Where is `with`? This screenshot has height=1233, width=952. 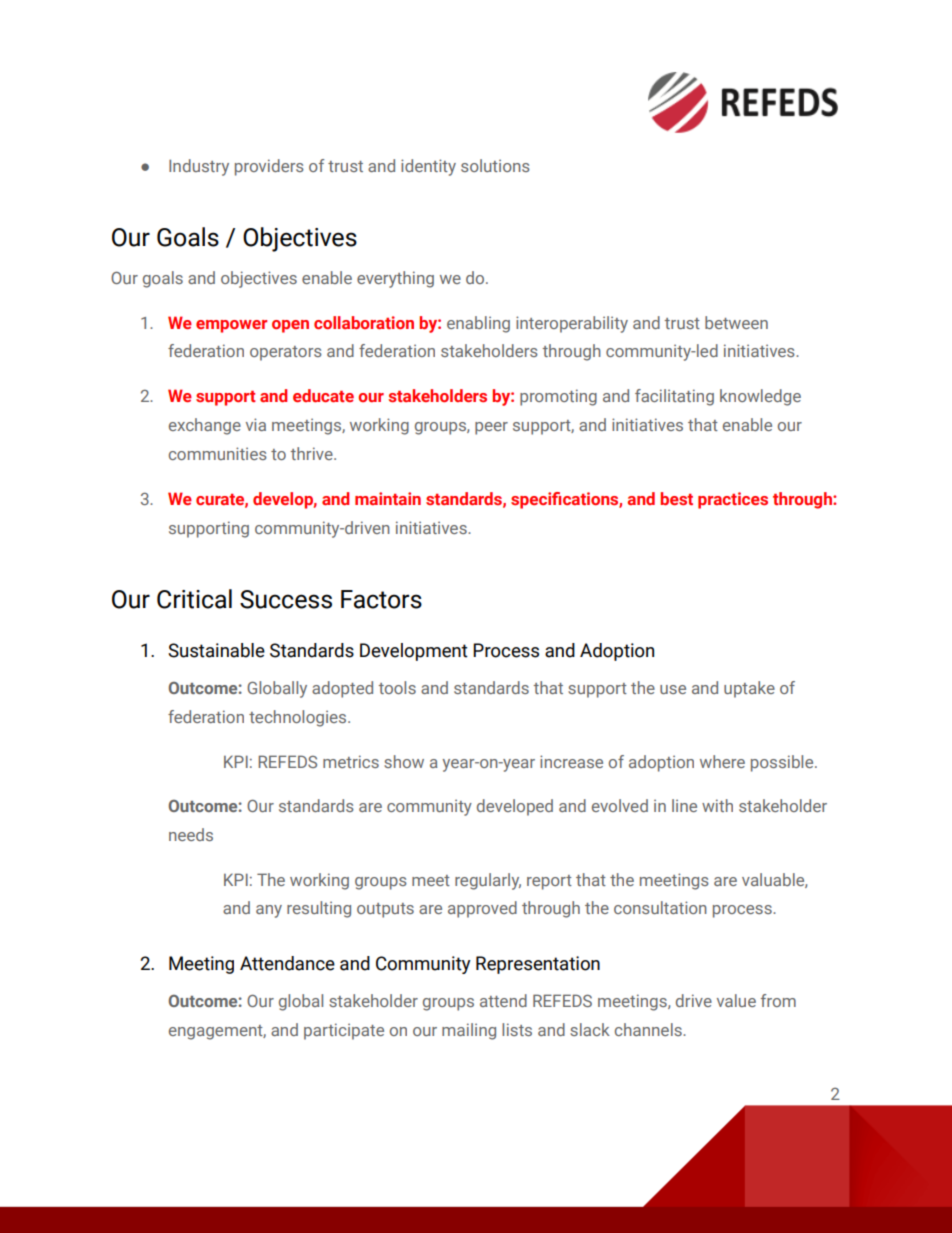 with is located at coordinates (717, 805).
